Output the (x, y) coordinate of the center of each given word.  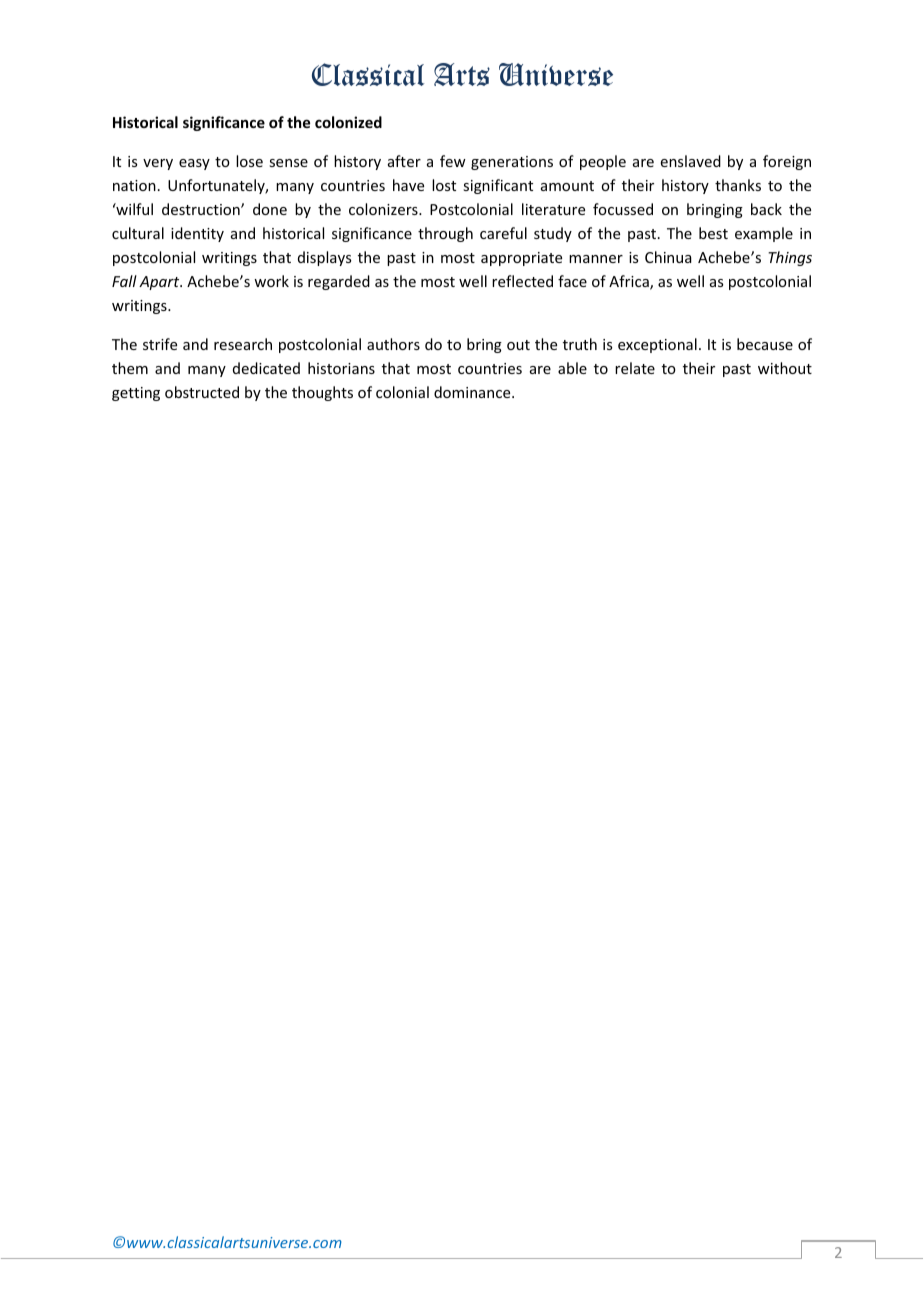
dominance (473, 392)
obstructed (202, 392)
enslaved (691, 161)
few (453, 161)
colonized (348, 122)
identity (197, 234)
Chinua (668, 257)
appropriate (521, 259)
